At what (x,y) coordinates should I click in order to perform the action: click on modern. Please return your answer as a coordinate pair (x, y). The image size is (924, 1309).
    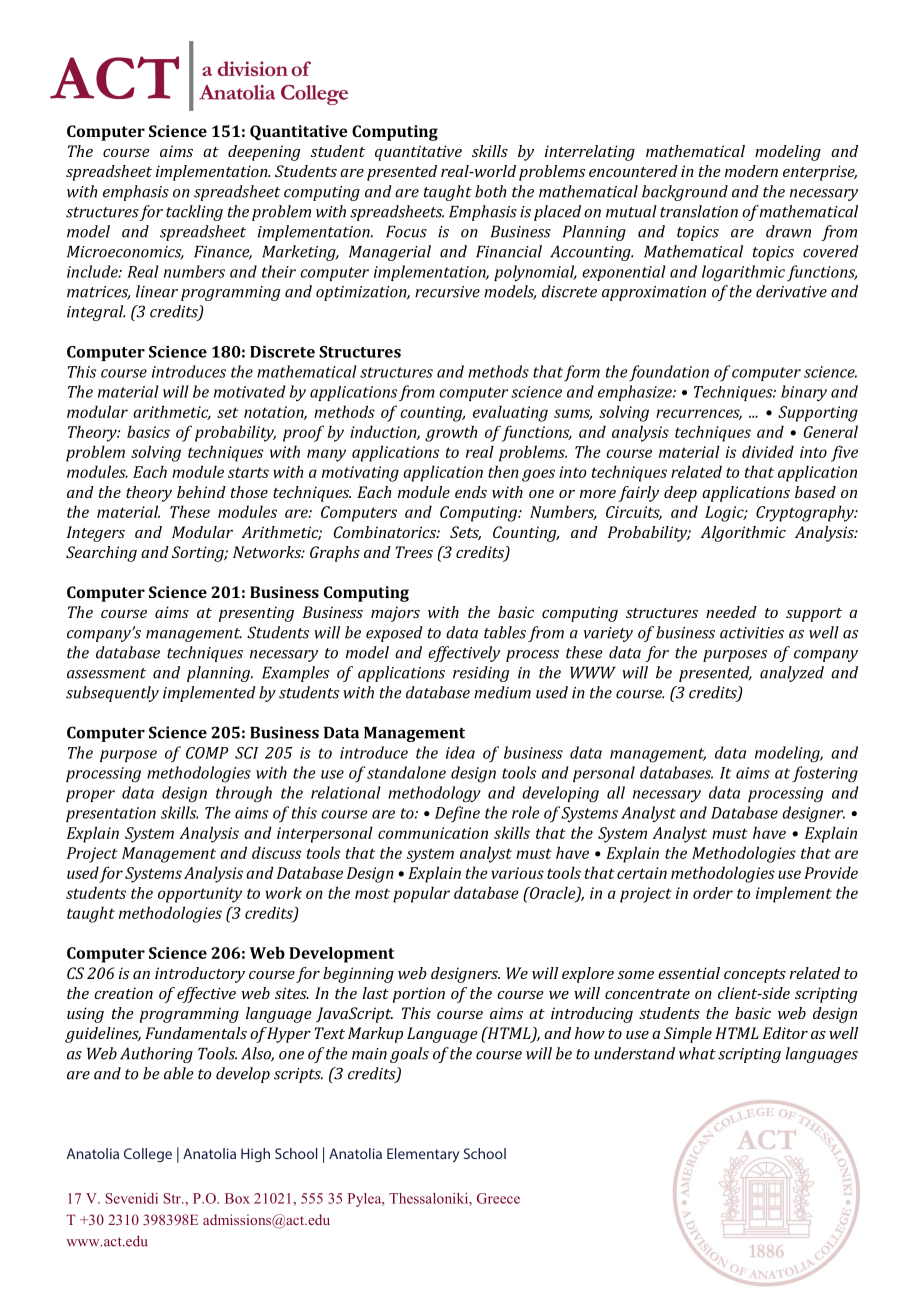
    Looking at the image, I should click on (751, 171).
